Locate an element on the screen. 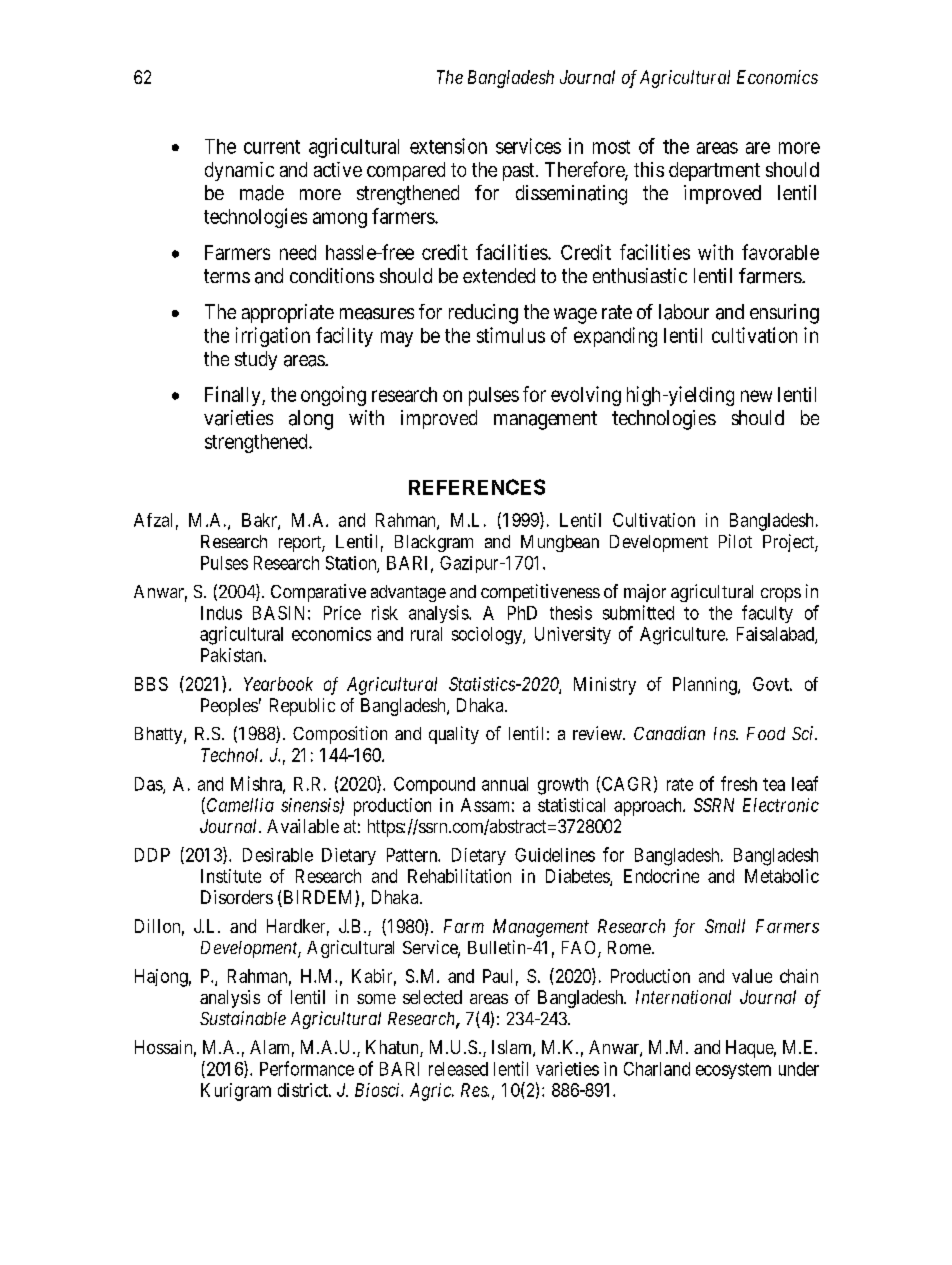 The image size is (952, 1265). faculty is located at coordinates (767, 614).
